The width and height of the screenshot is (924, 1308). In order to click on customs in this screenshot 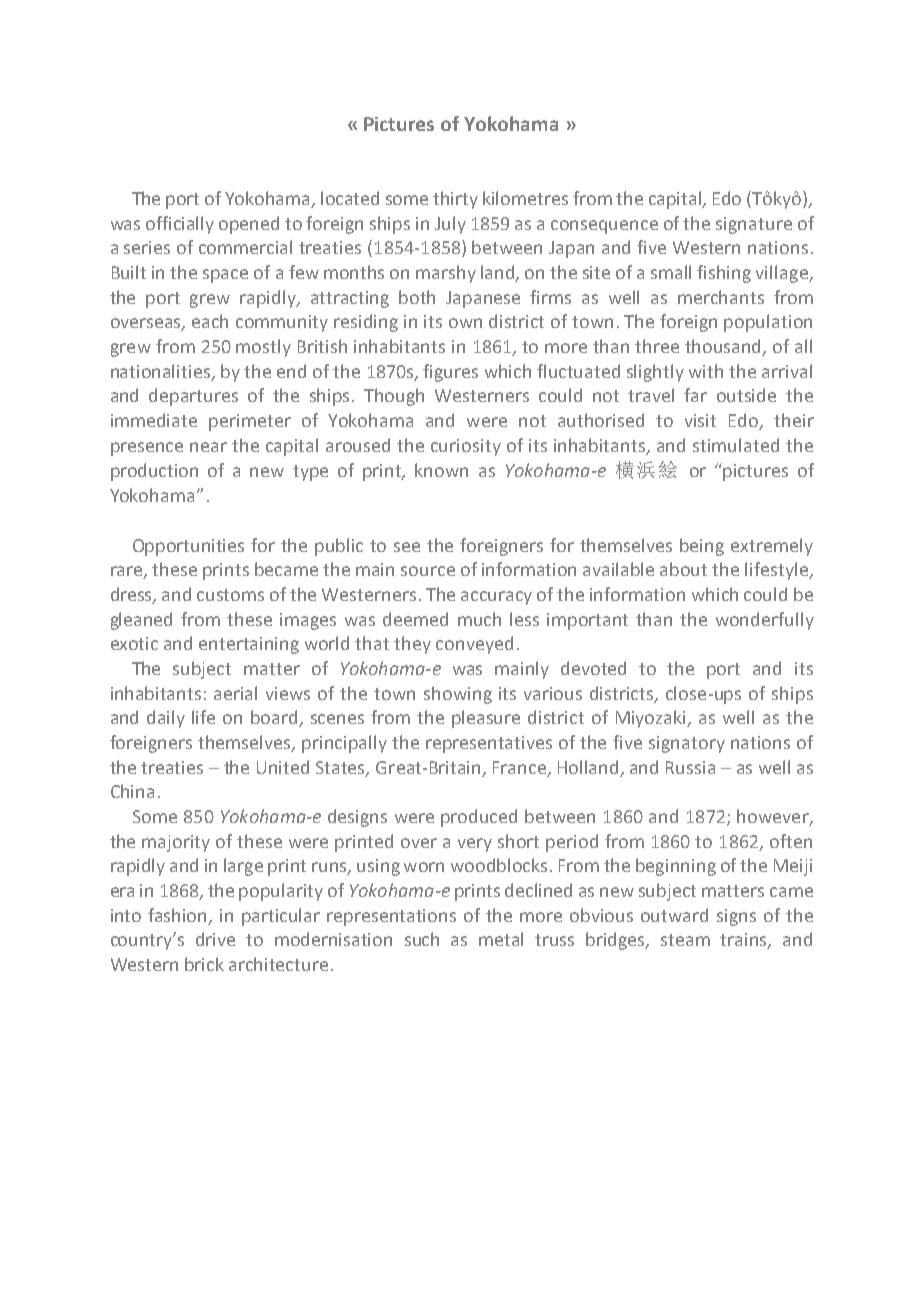, I will do `click(230, 595)`.
